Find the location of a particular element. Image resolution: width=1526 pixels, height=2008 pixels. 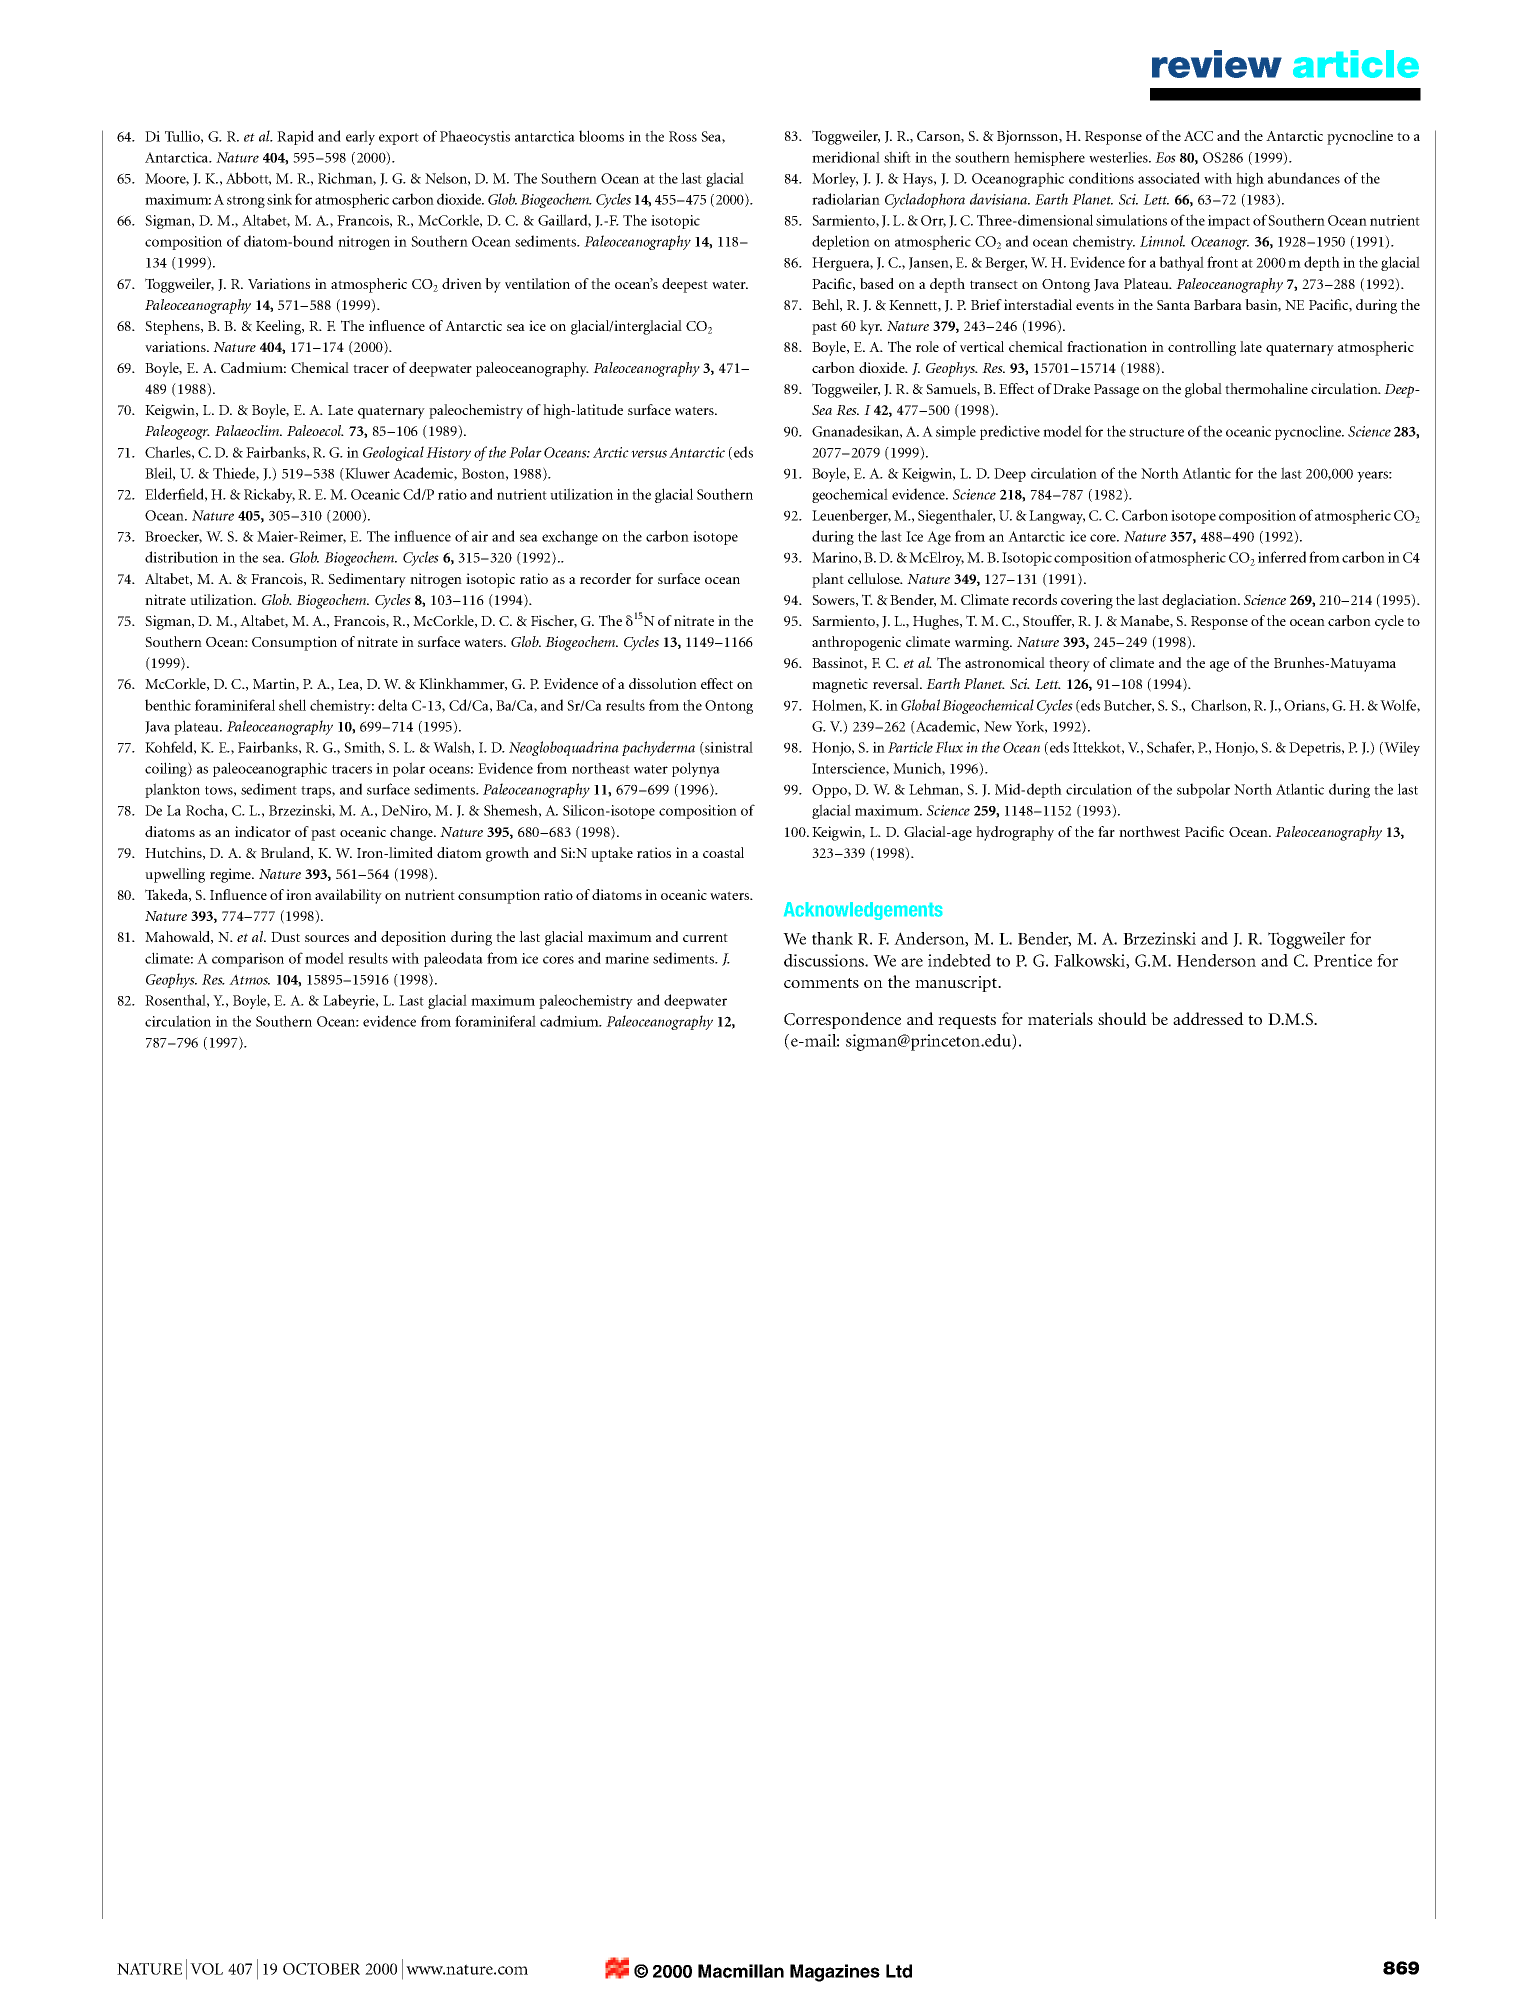

addressed is located at coordinates (1208, 1018).
